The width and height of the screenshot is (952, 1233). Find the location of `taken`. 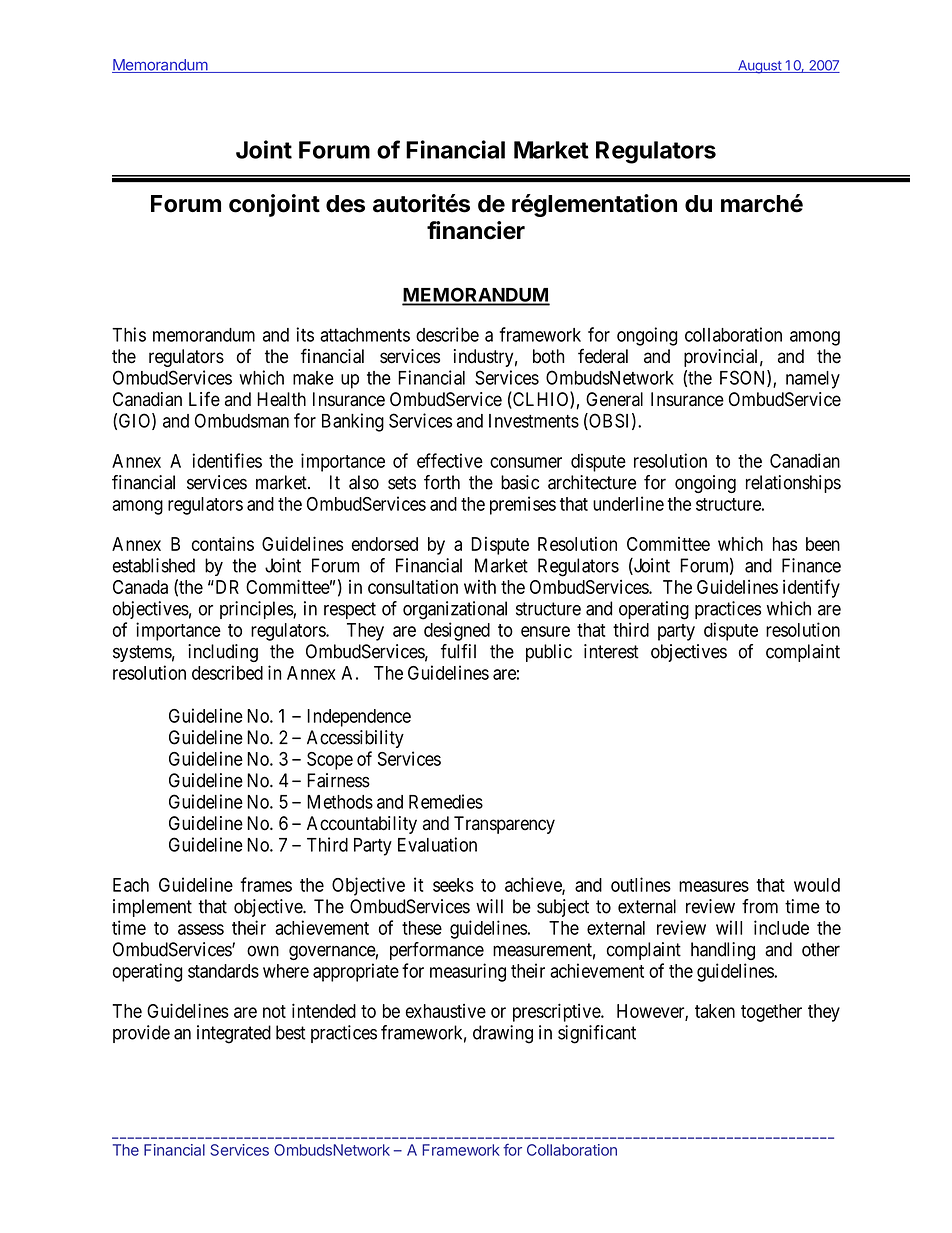

taken is located at coordinates (715, 1011).
